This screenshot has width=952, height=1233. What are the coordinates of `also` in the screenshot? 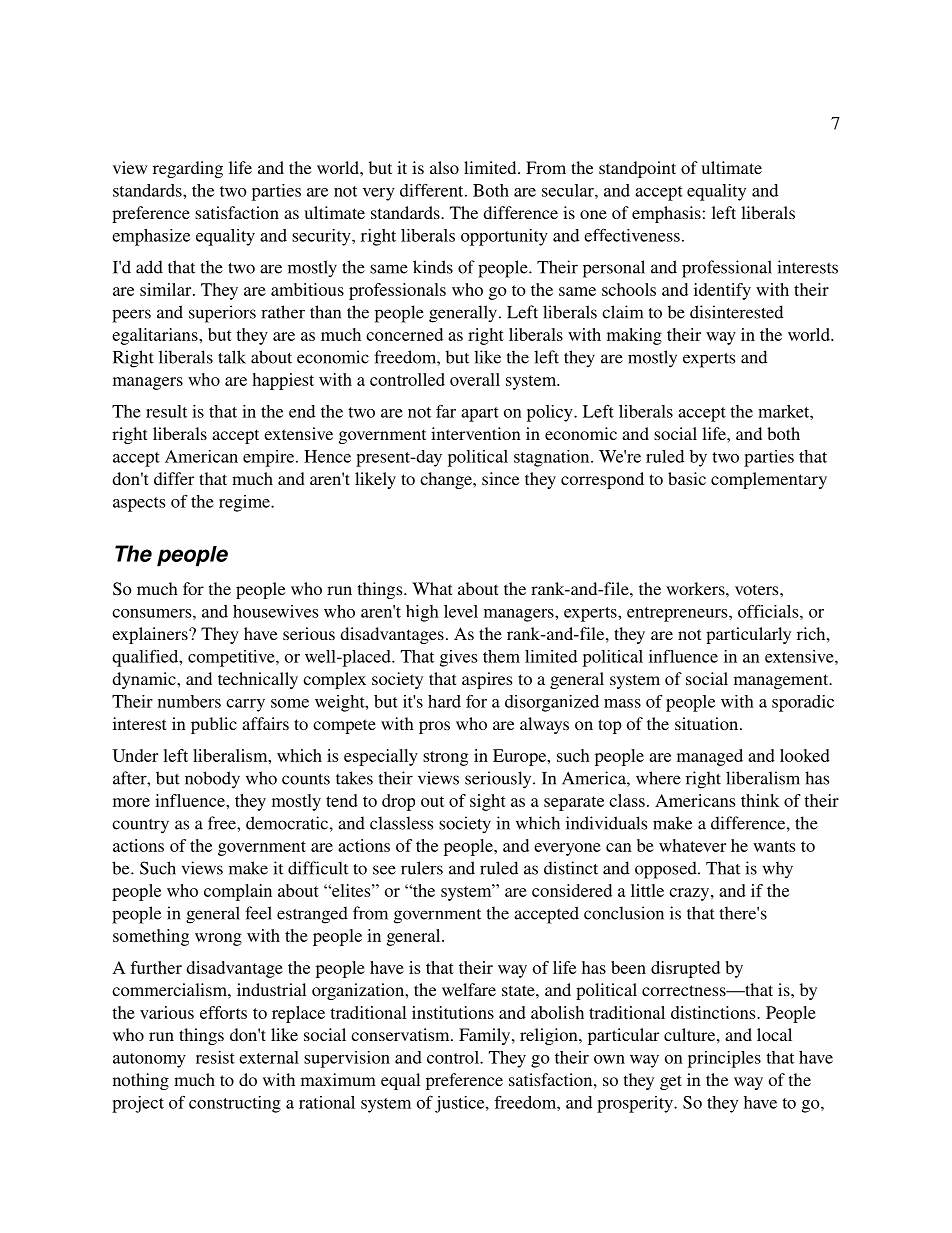 It's located at (444, 167).
